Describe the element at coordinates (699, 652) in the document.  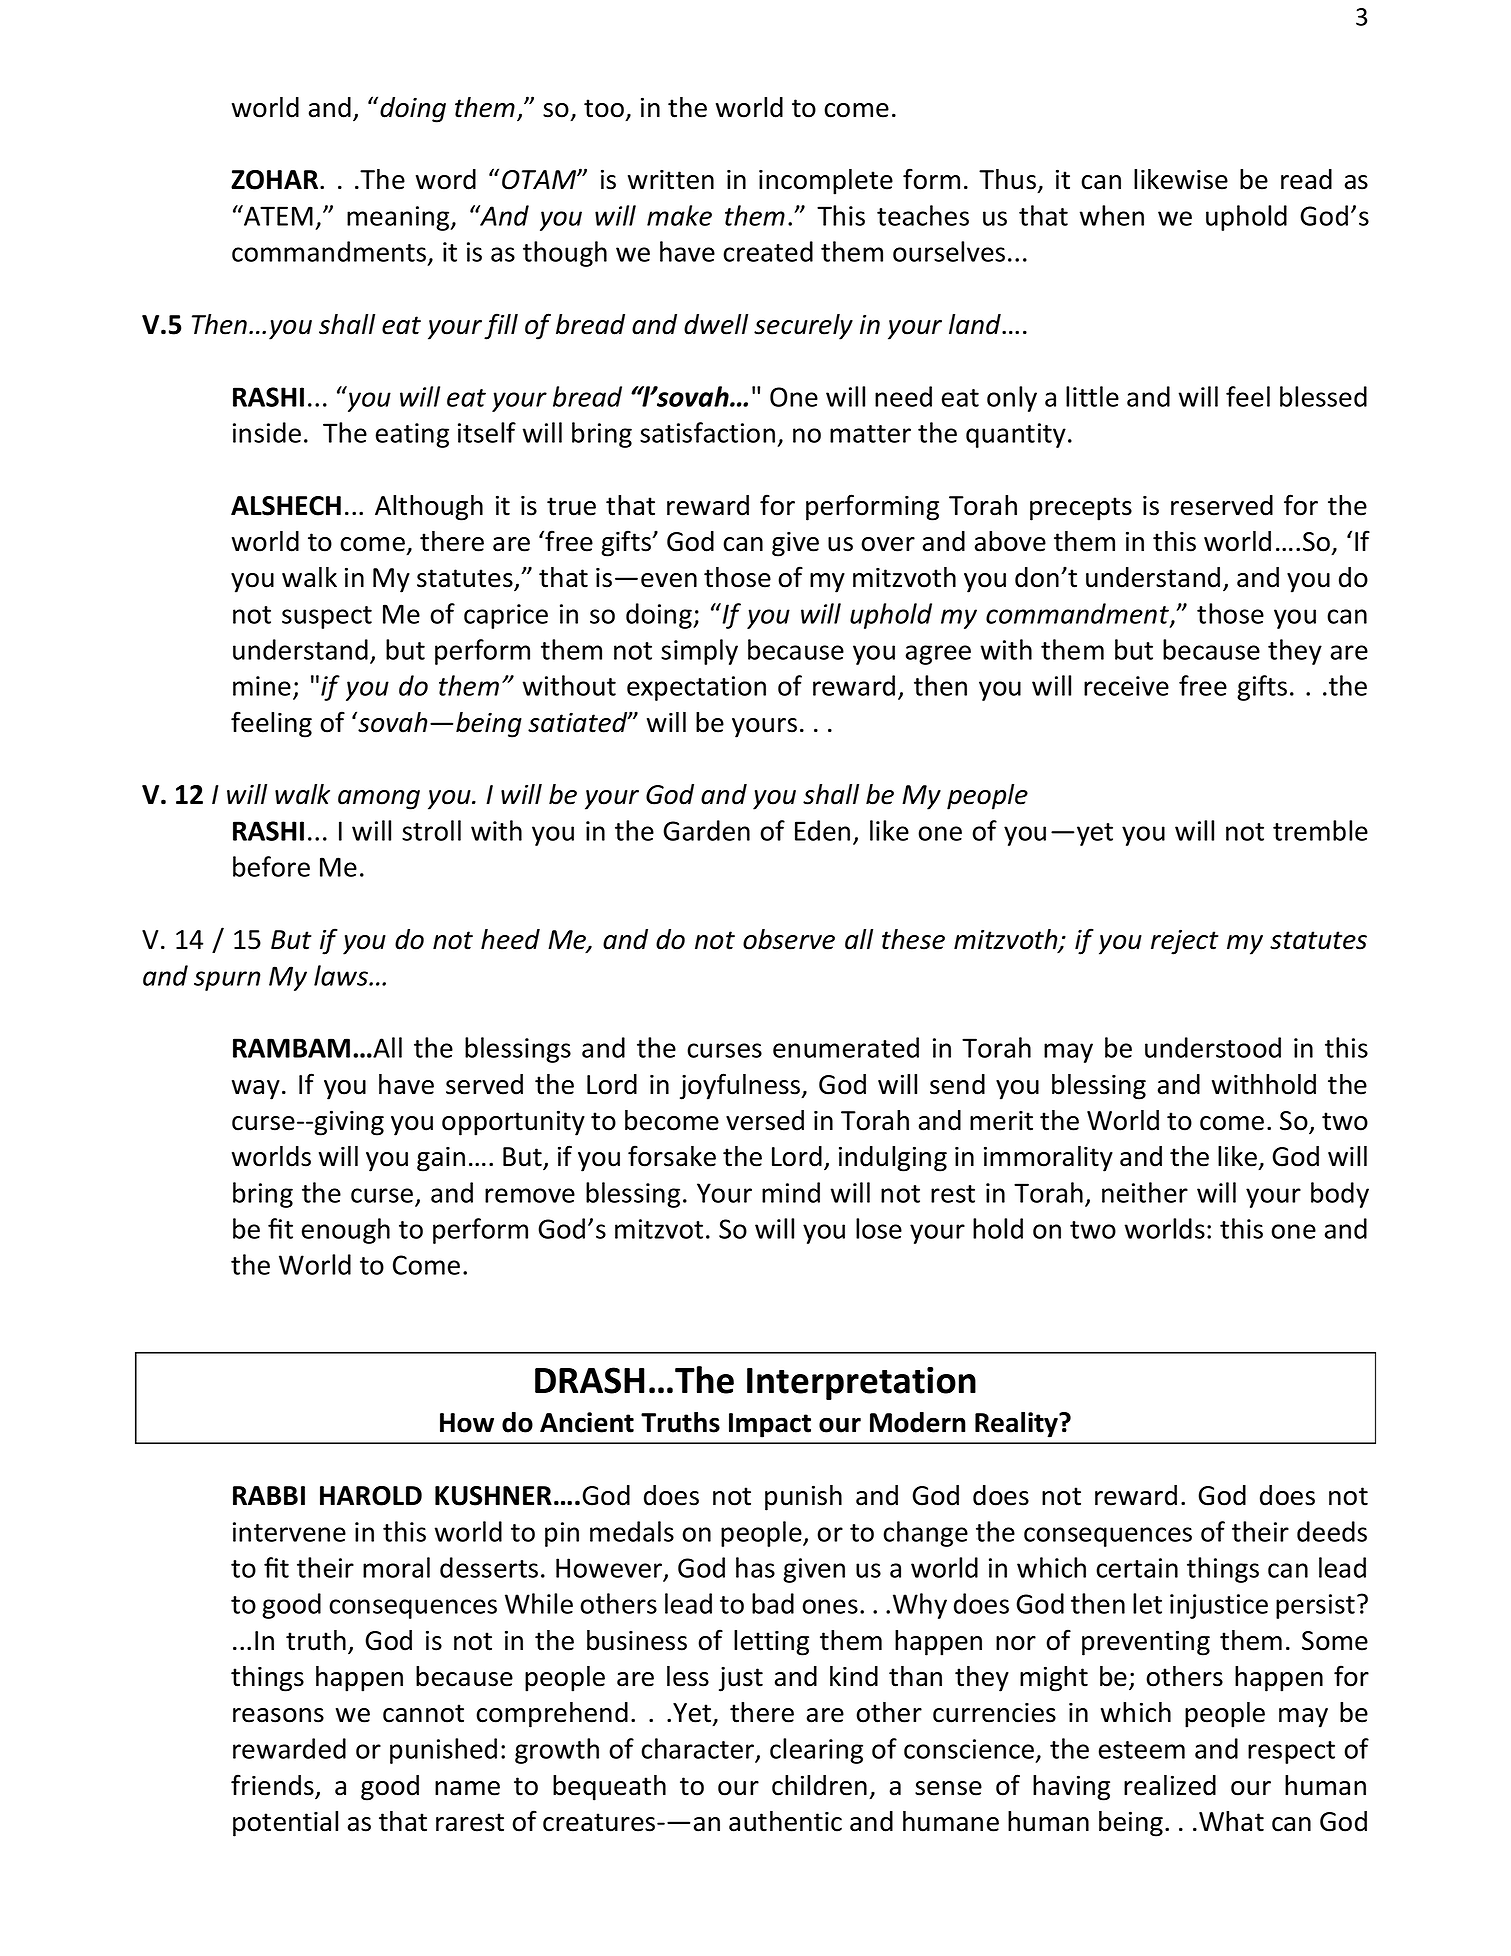
I see `simply` at that location.
